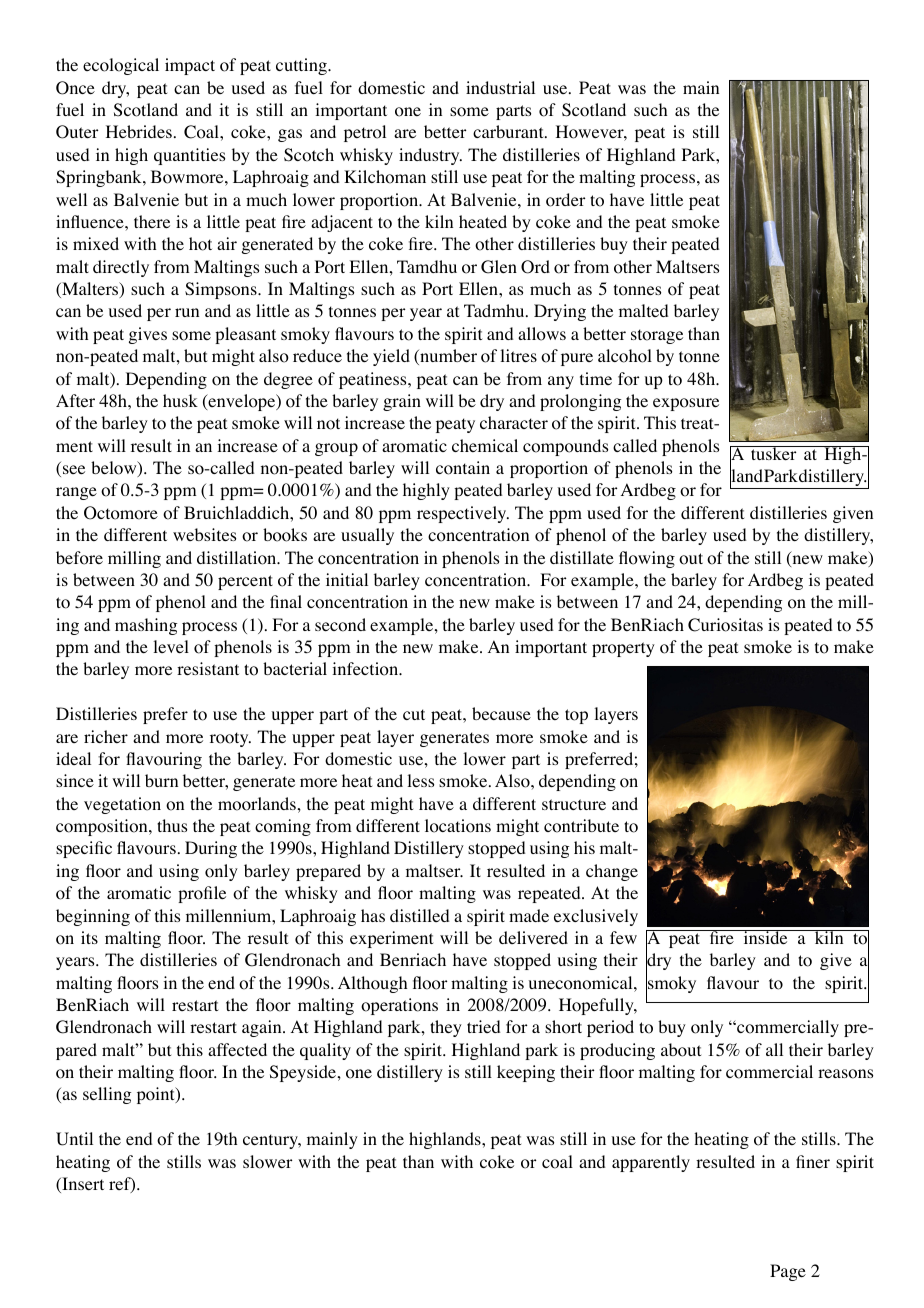  I want to click on tusker, so click(774, 453).
